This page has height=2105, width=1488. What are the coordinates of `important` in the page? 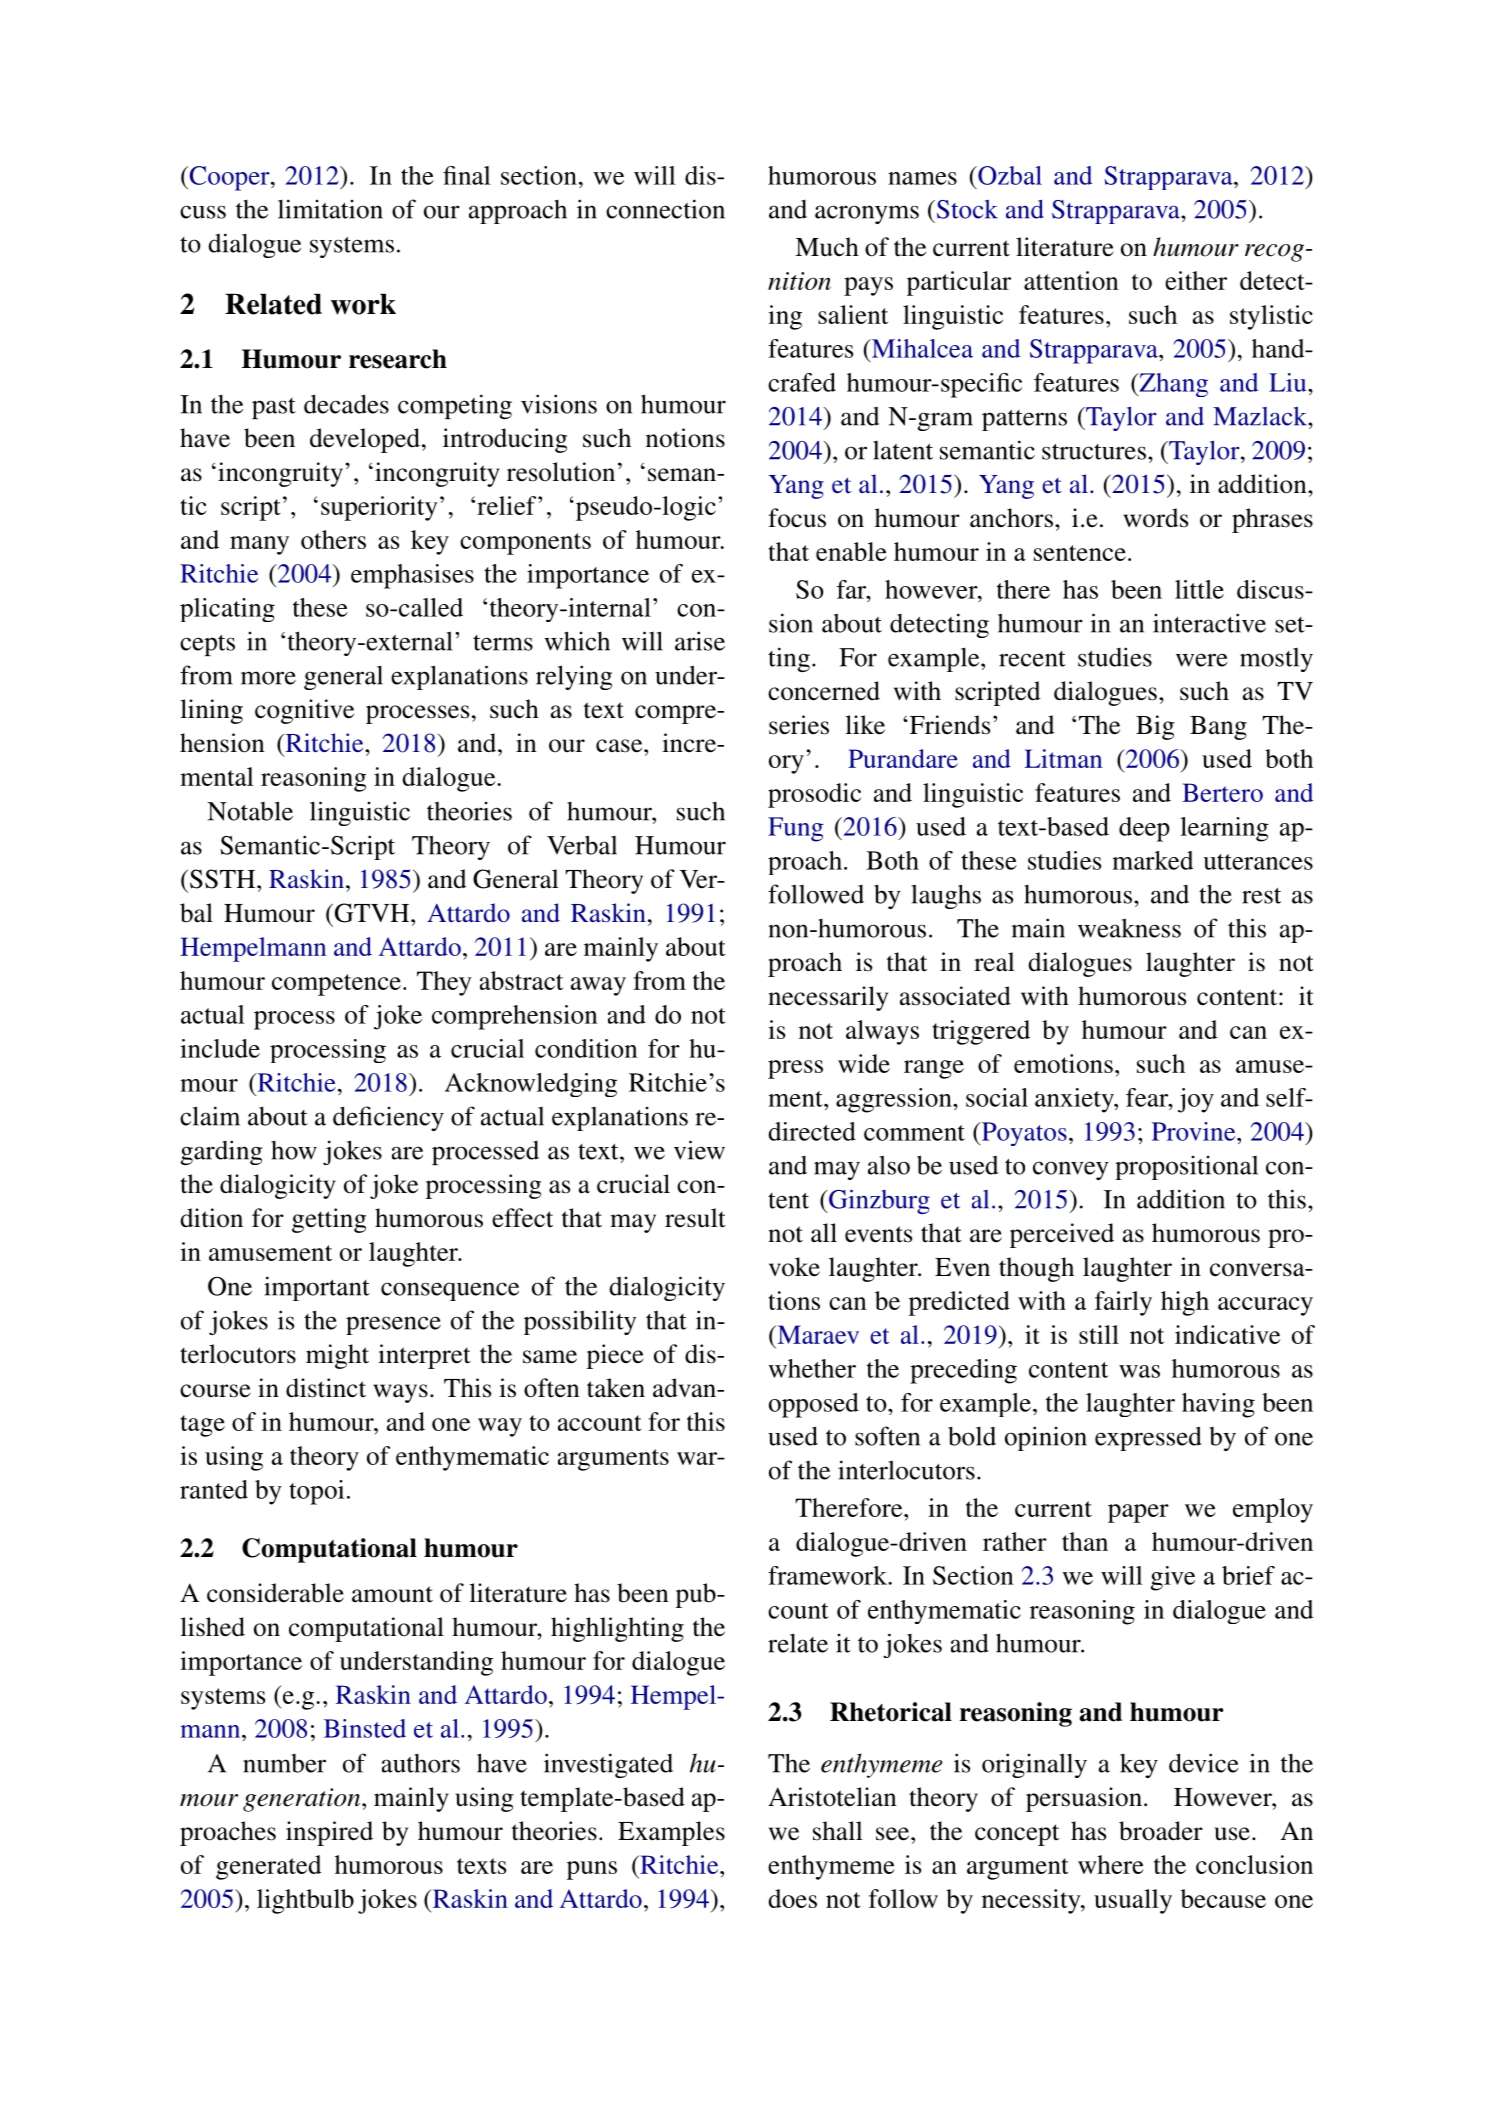 It's located at (317, 1288).
